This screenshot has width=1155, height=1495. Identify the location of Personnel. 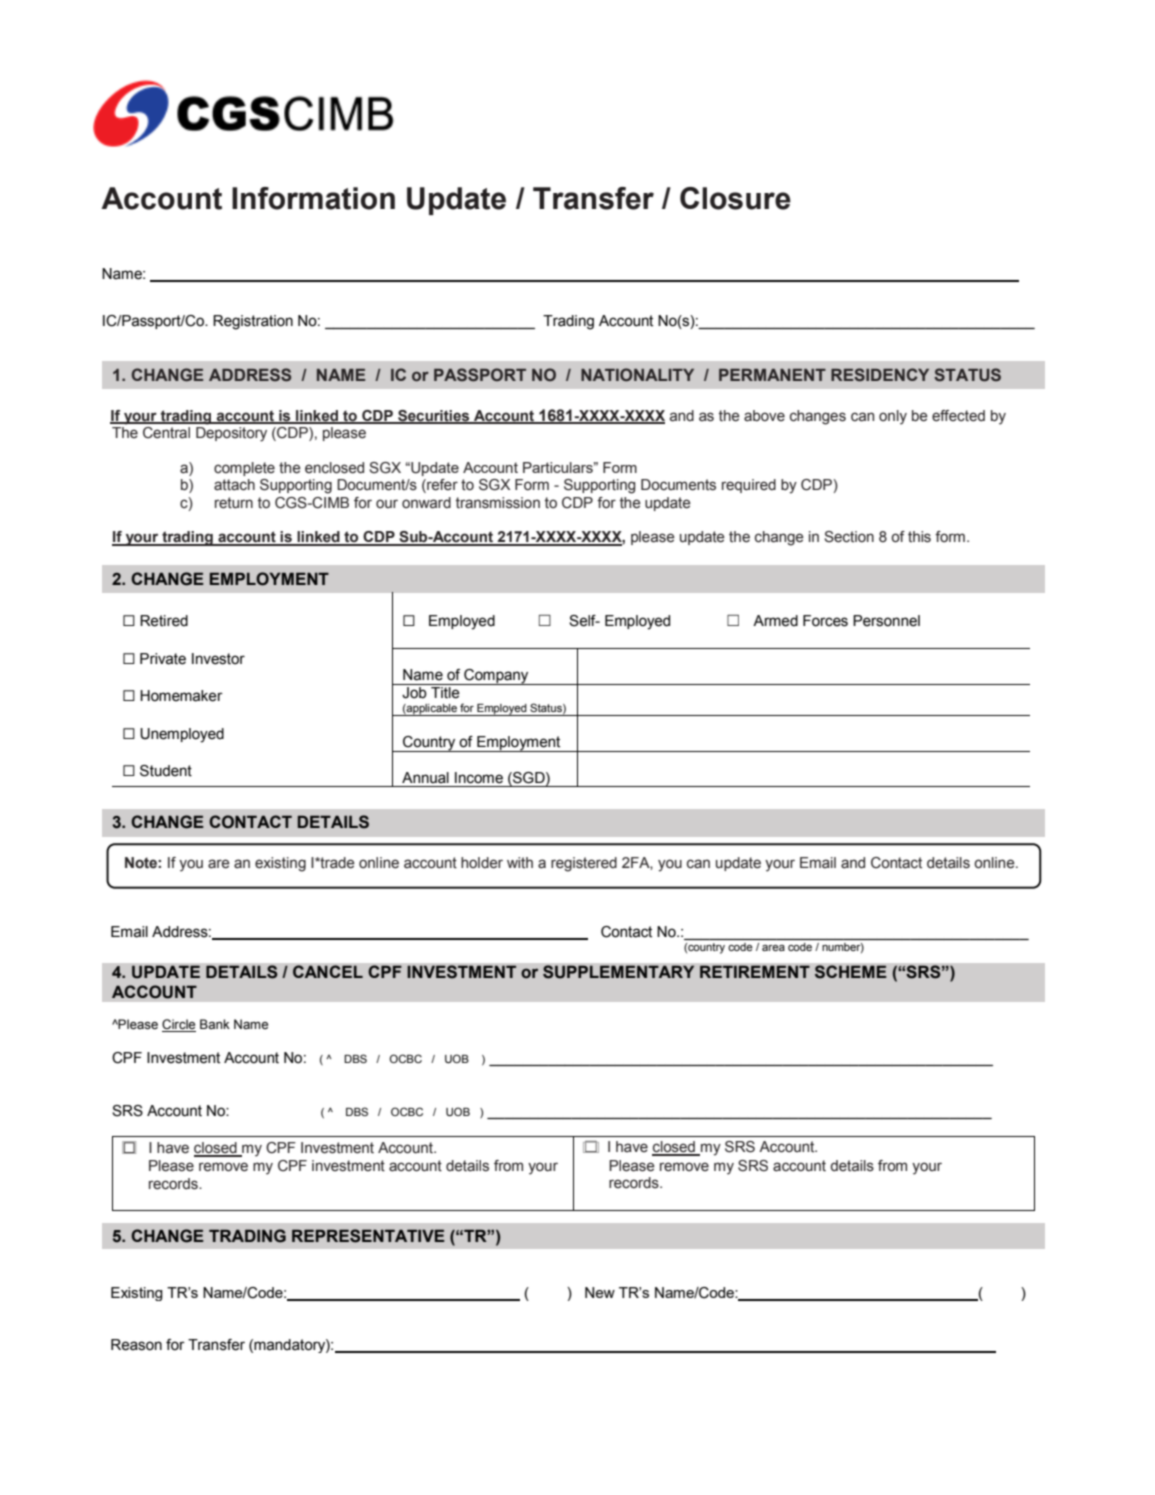
(886, 621).
